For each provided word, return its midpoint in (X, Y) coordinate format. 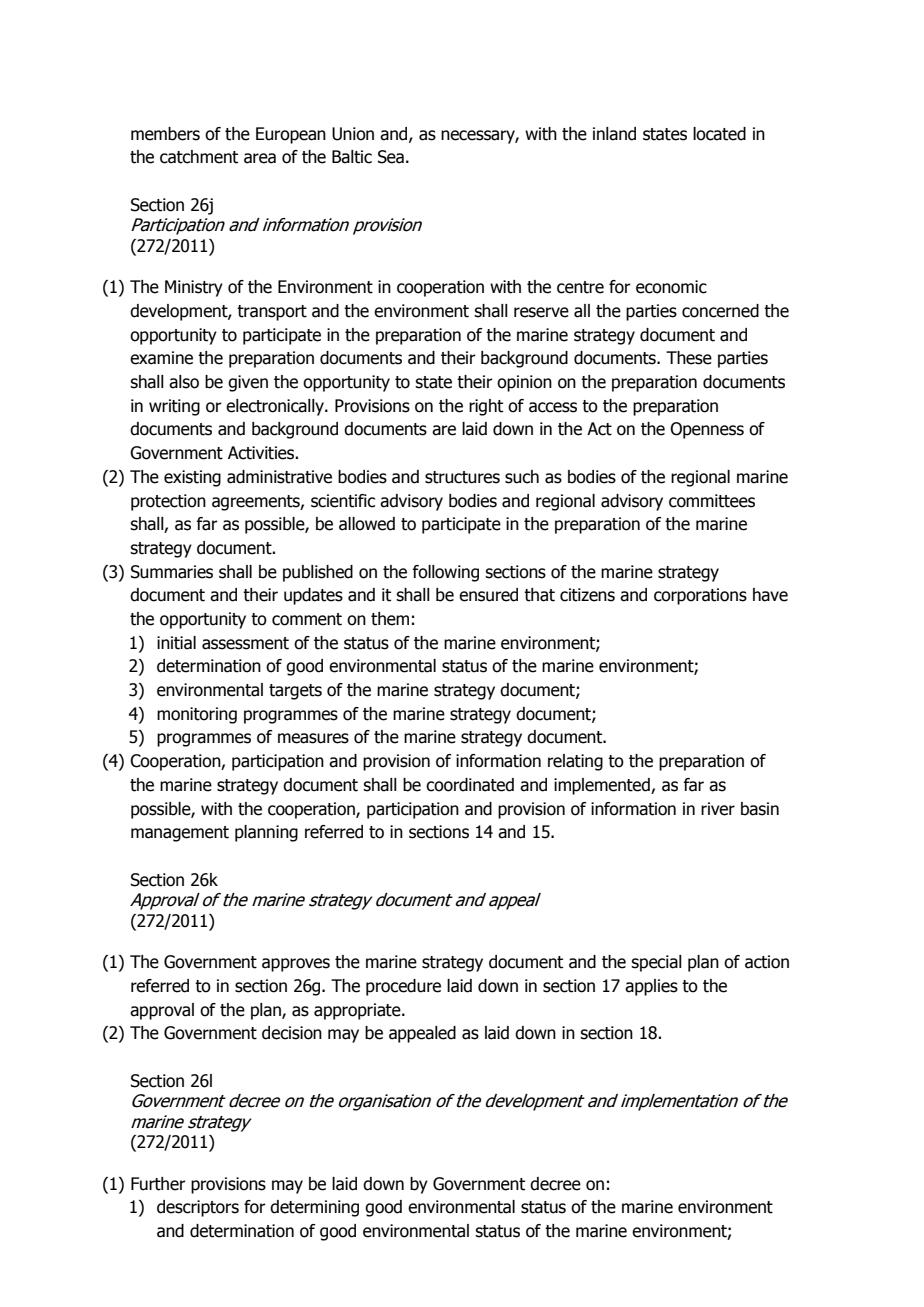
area (260, 158)
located (719, 134)
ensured (488, 595)
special (656, 963)
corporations (700, 596)
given (248, 383)
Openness (707, 430)
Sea (391, 157)
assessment (245, 643)
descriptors (198, 1208)
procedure (403, 987)
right (486, 407)
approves (296, 965)
